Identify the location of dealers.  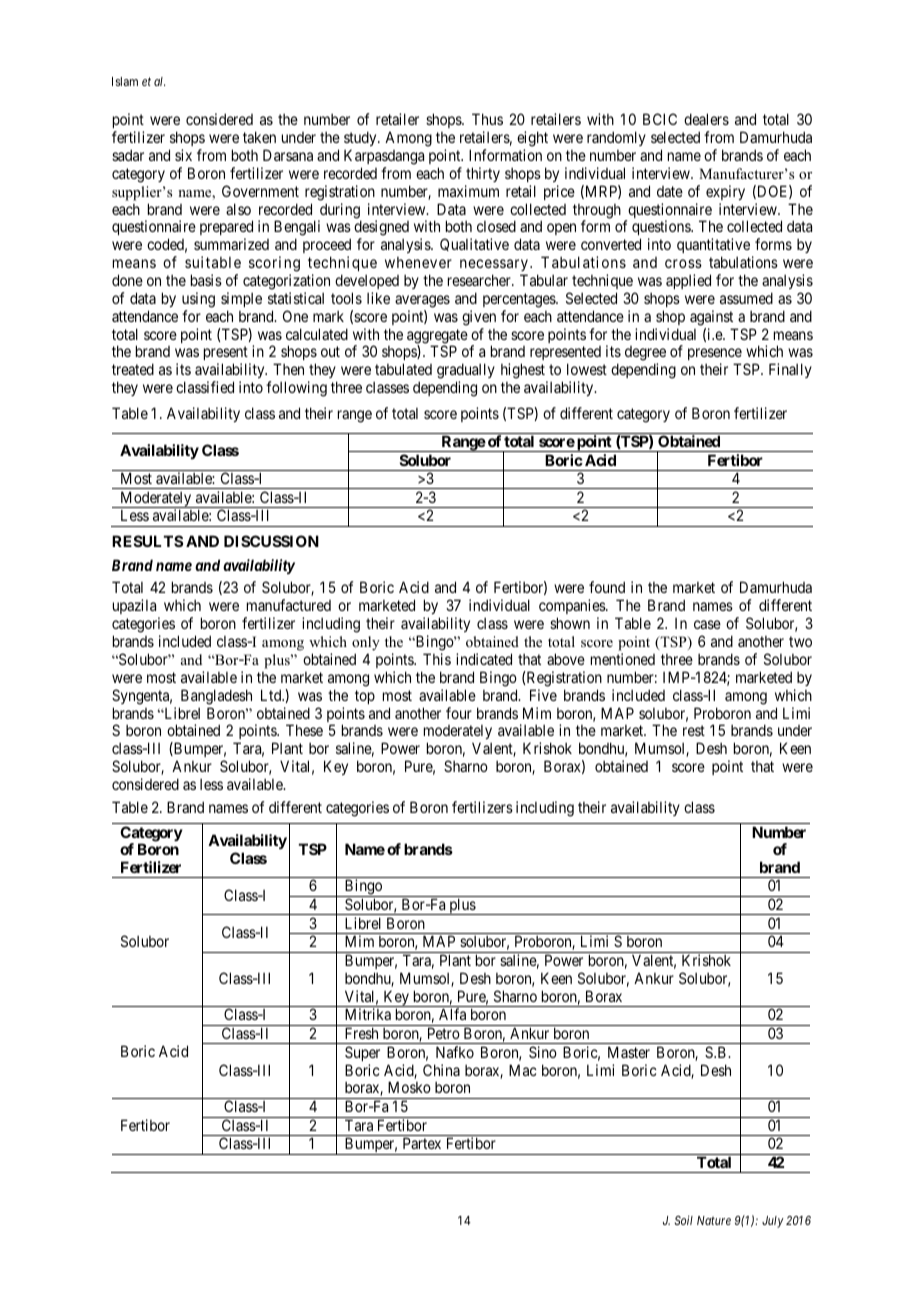
(706, 119).
